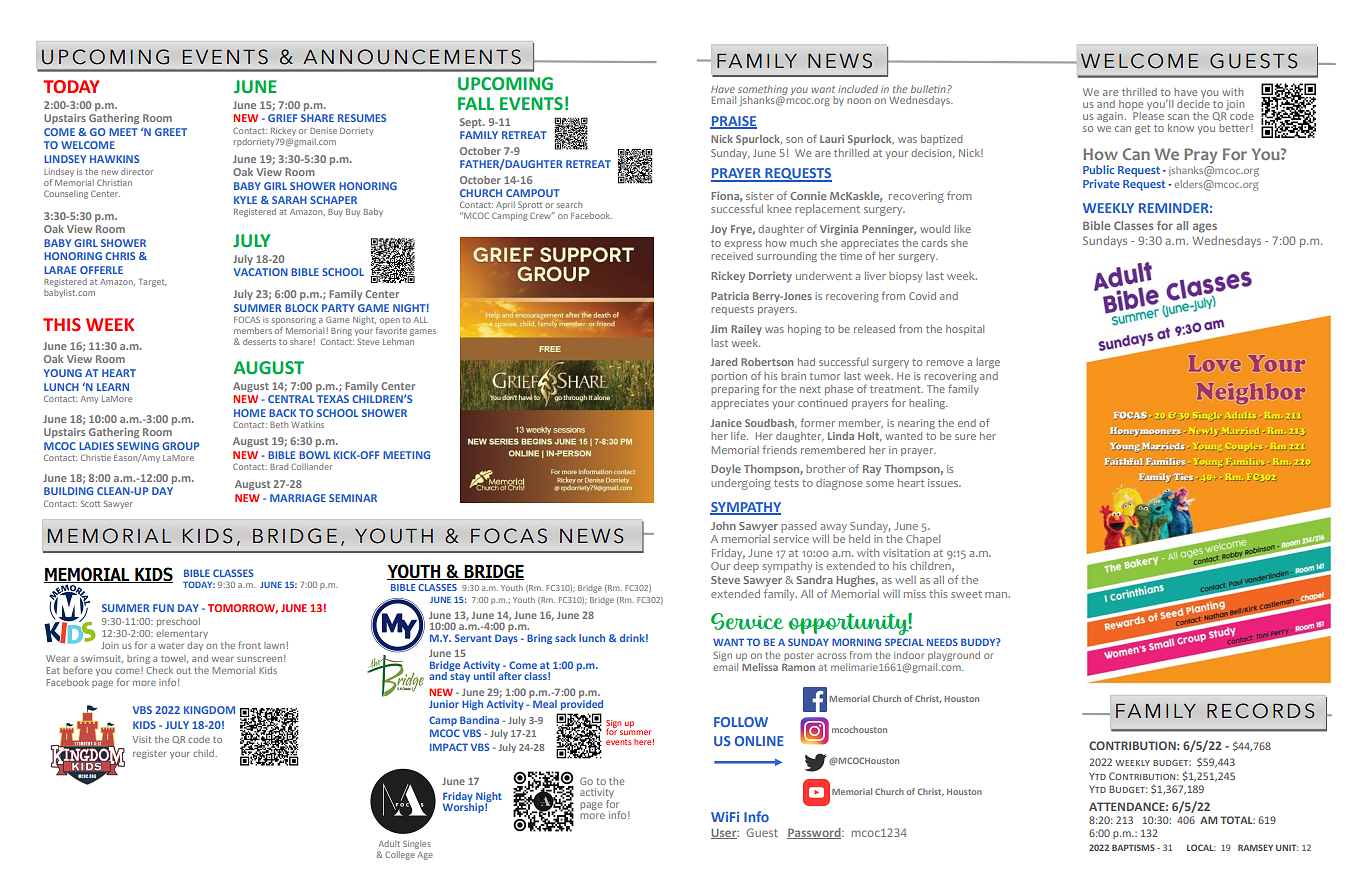  What do you see at coordinates (965, 437) in the screenshot?
I see `sure` at bounding box center [965, 437].
